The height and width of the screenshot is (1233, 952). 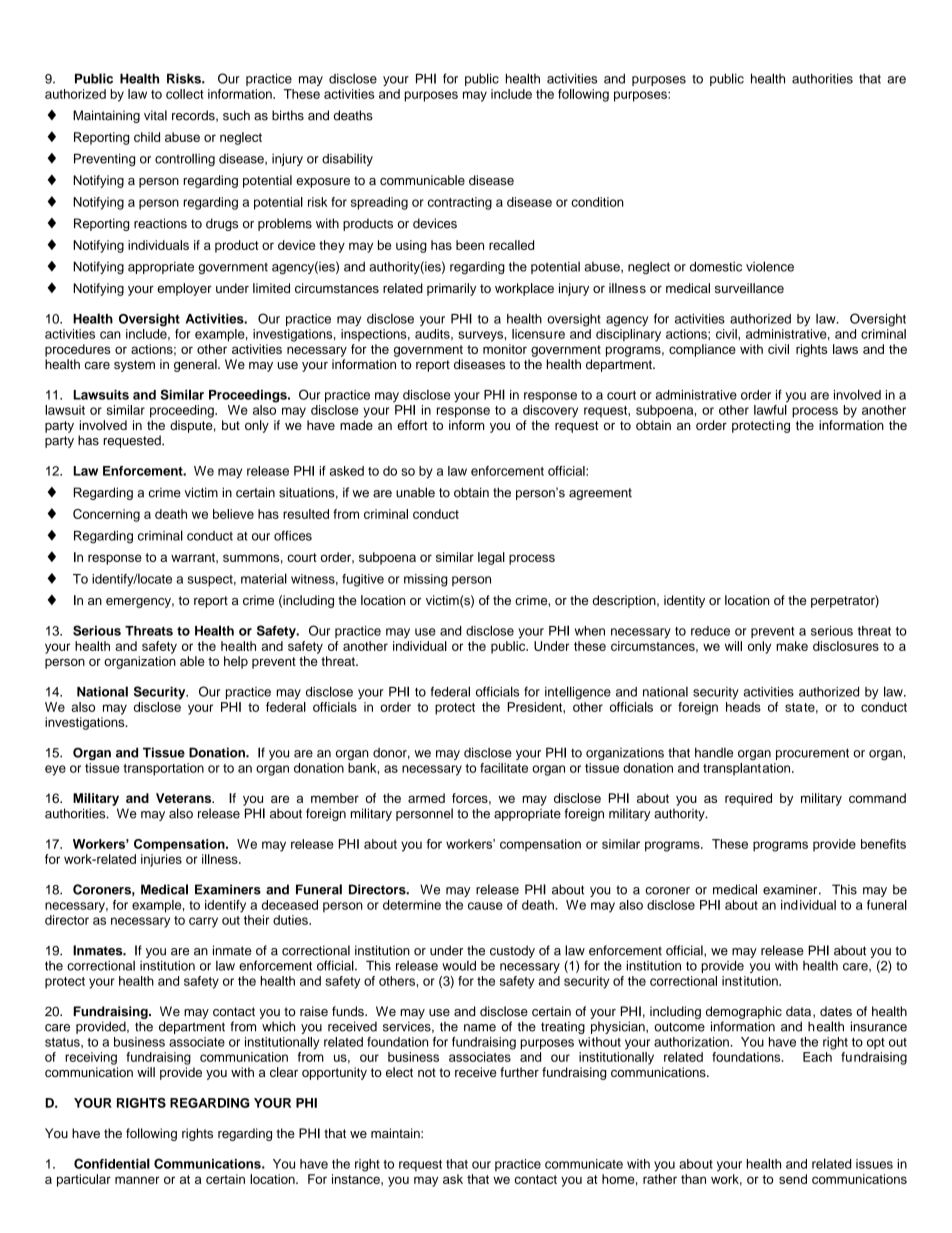 What do you see at coordinates (236, 662) in the screenshot?
I see `help` at bounding box center [236, 662].
